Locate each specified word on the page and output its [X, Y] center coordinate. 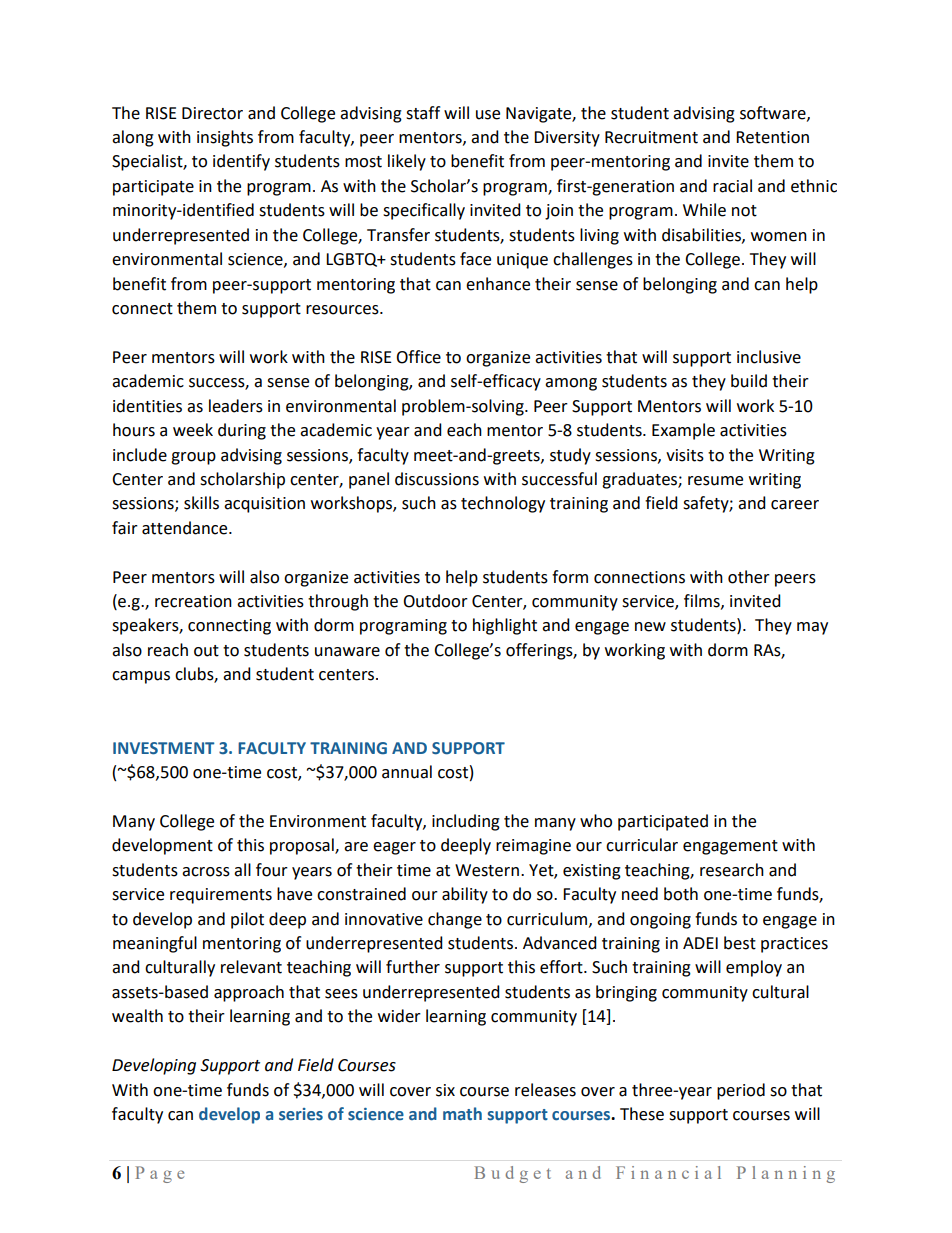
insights [225, 138]
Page [159, 1174]
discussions [437, 479]
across [206, 872]
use [488, 115]
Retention [772, 137]
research [732, 870]
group [193, 458]
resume [715, 481]
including [466, 822]
